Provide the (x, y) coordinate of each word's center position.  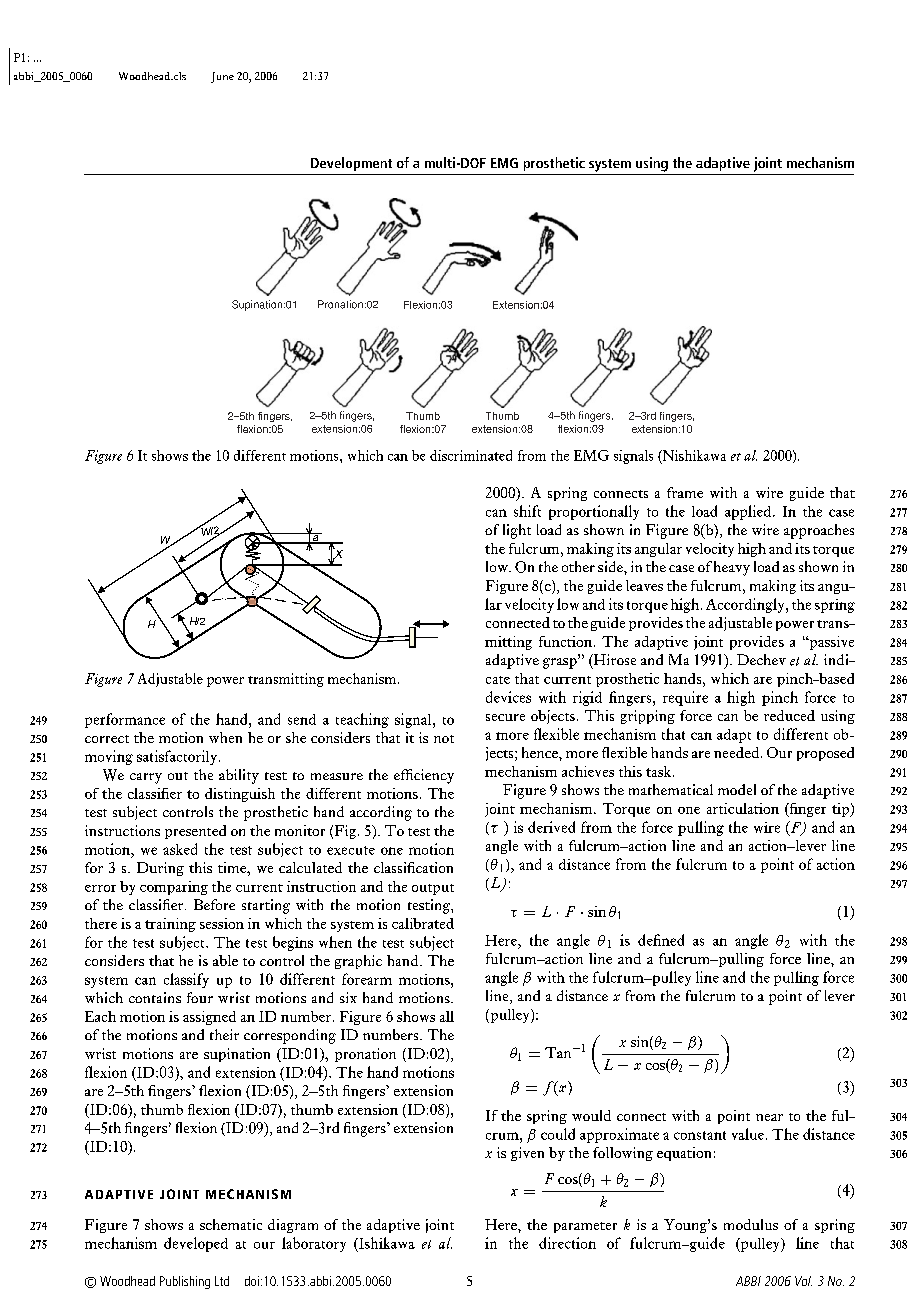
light (517, 531)
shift (527, 511)
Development (351, 164)
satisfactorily (178, 757)
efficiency (424, 776)
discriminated (471, 455)
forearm (367, 979)
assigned (209, 1018)
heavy (732, 568)
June (222, 77)
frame (685, 492)
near (769, 1117)
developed (196, 1244)
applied (749, 512)
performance (125, 720)
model (737, 789)
